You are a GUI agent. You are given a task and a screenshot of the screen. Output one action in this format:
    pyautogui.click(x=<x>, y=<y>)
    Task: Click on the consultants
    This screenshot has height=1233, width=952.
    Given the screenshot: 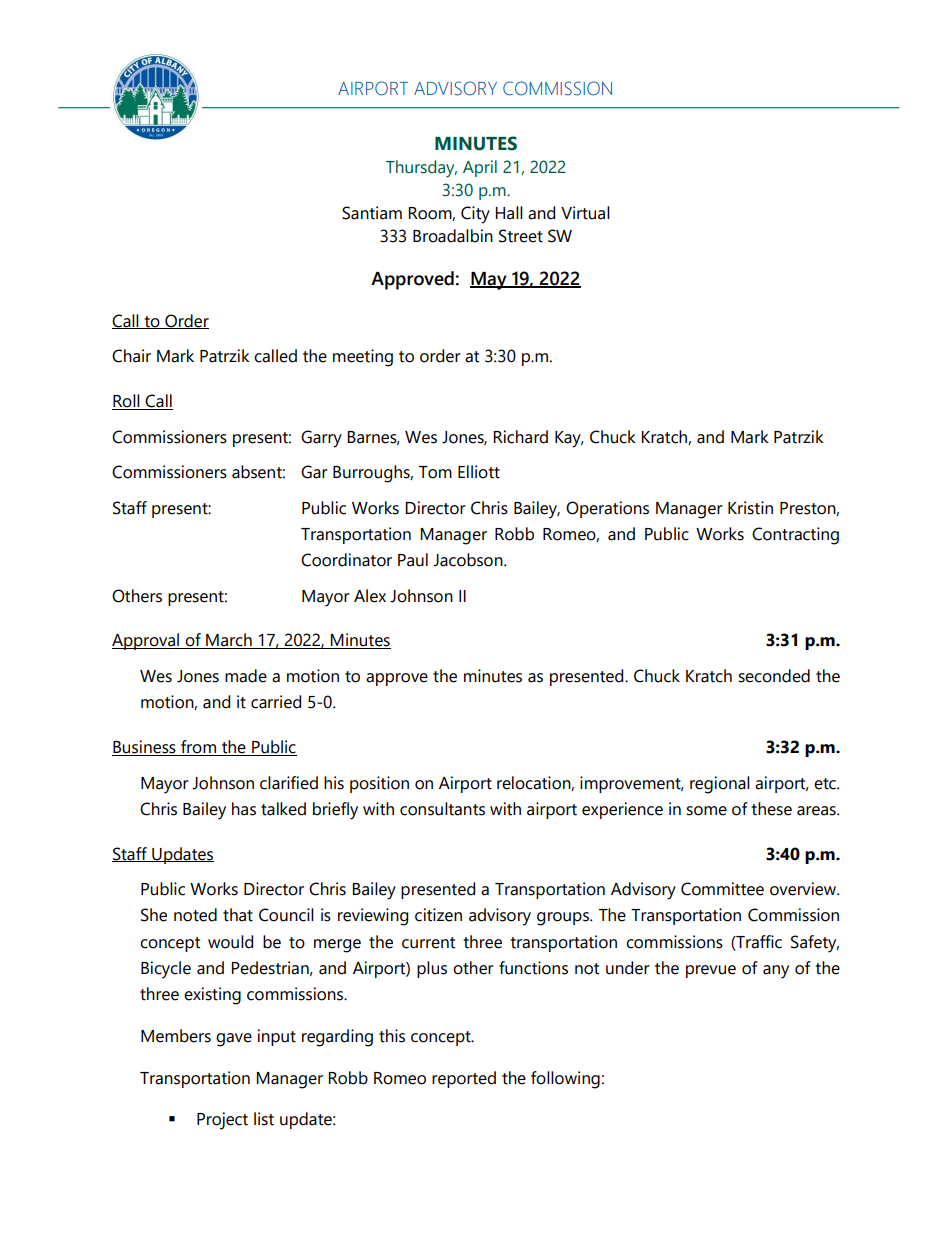 What is the action you would take?
    pyautogui.click(x=442, y=809)
